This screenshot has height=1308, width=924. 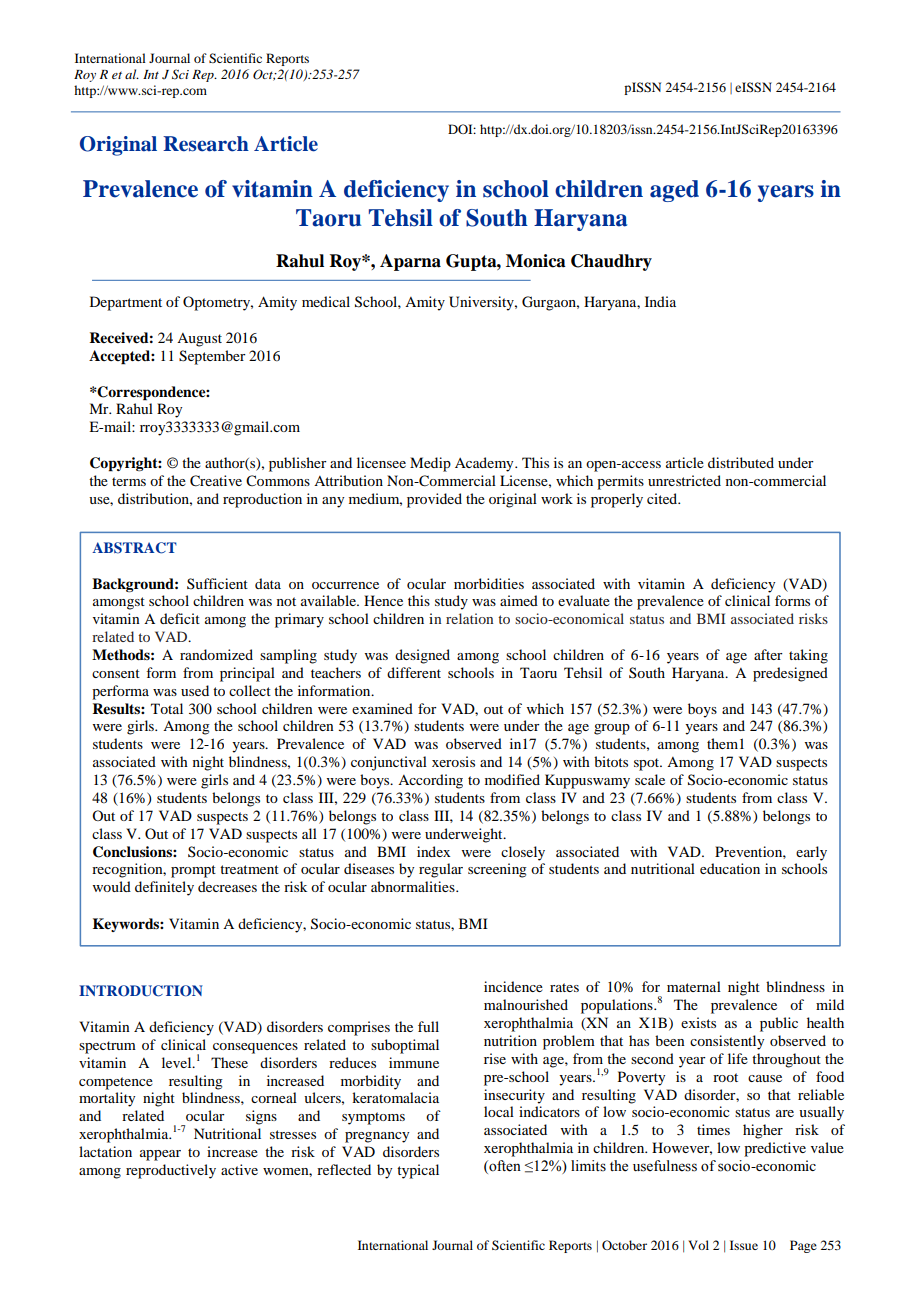 What do you see at coordinates (171, 1171) in the screenshot?
I see `reproductively` at bounding box center [171, 1171].
